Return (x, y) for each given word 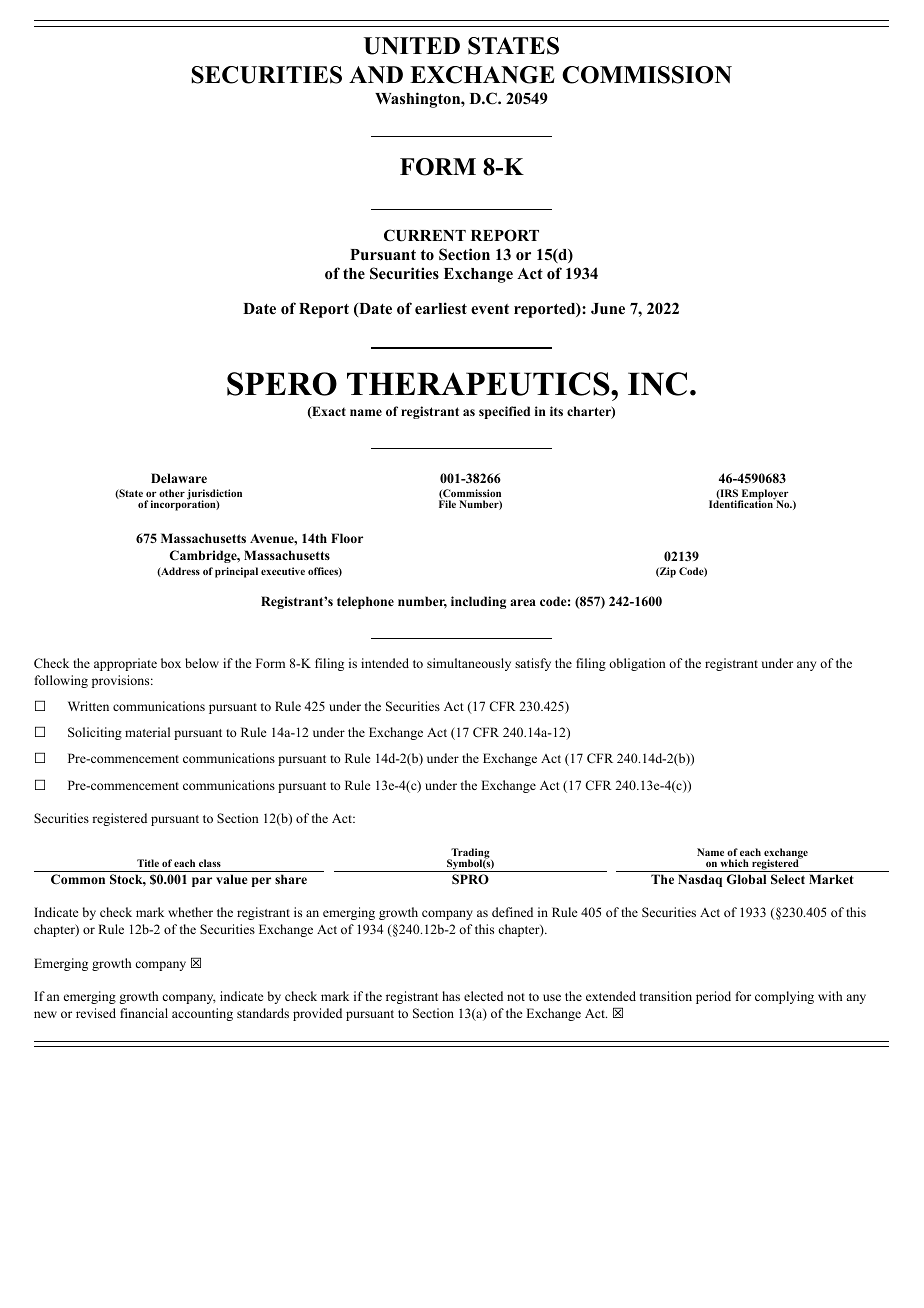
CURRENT (425, 235)
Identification (742, 503)
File (447, 504)
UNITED (412, 46)
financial (144, 1013)
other (172, 493)
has (451, 996)
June (608, 309)
